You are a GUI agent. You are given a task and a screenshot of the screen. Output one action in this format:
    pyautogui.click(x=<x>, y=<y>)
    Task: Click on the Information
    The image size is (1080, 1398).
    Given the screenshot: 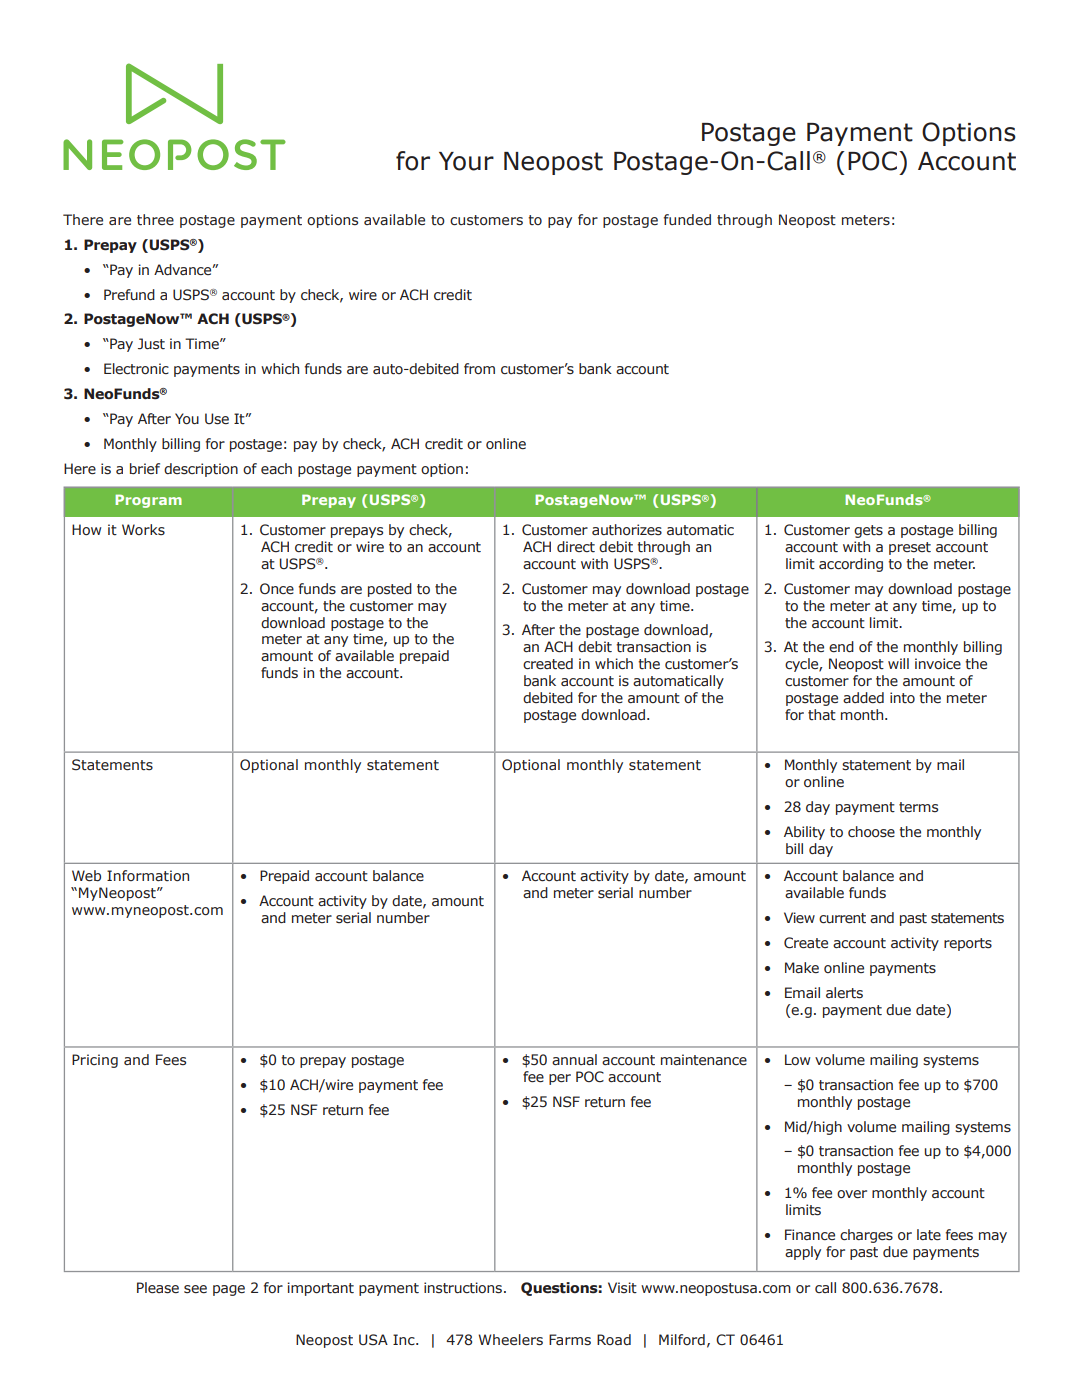 What is the action you would take?
    pyautogui.click(x=148, y=875)
